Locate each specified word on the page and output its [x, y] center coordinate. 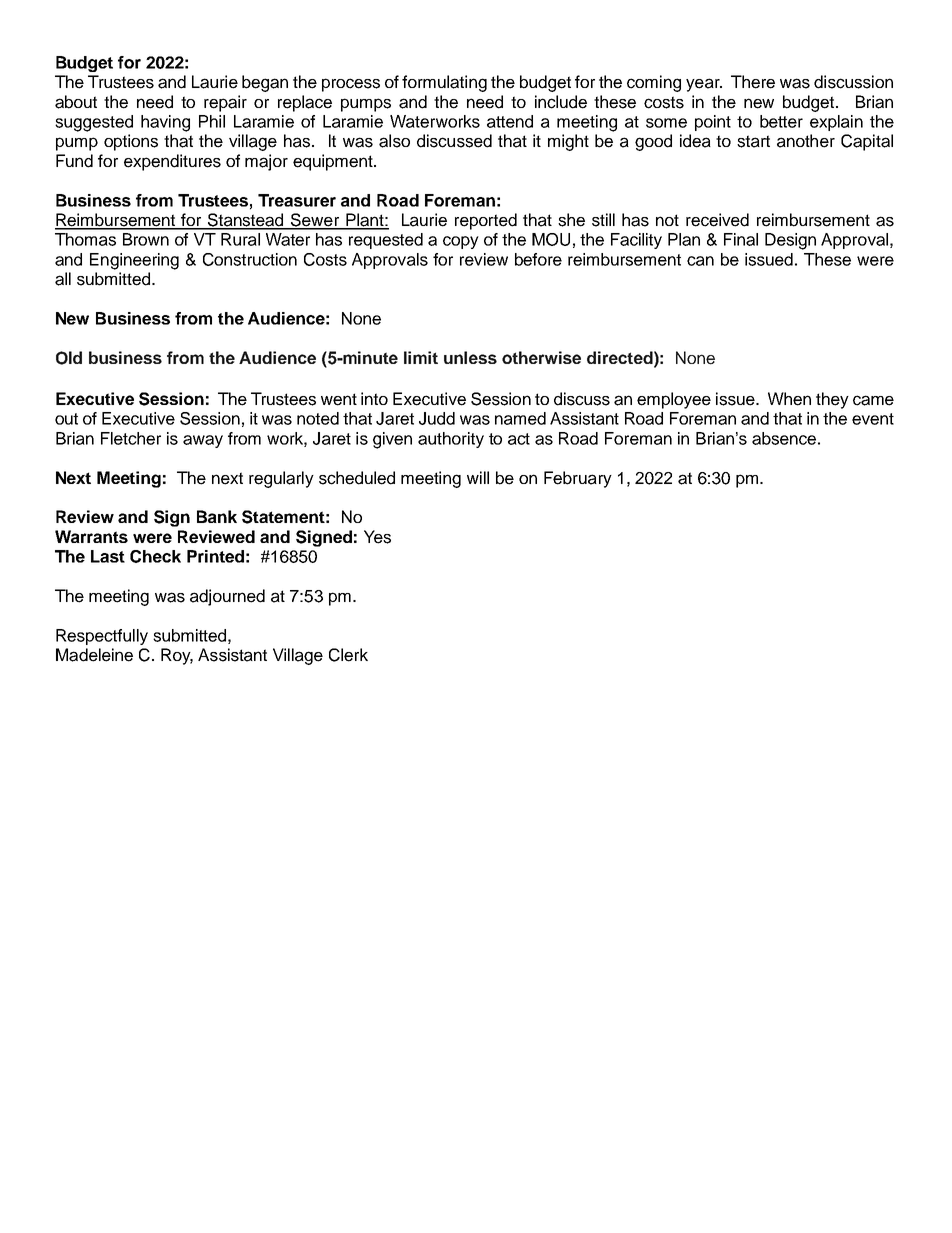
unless [470, 357]
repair [225, 103]
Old [69, 358]
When [789, 399]
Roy [177, 656]
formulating [444, 83]
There [753, 82]
